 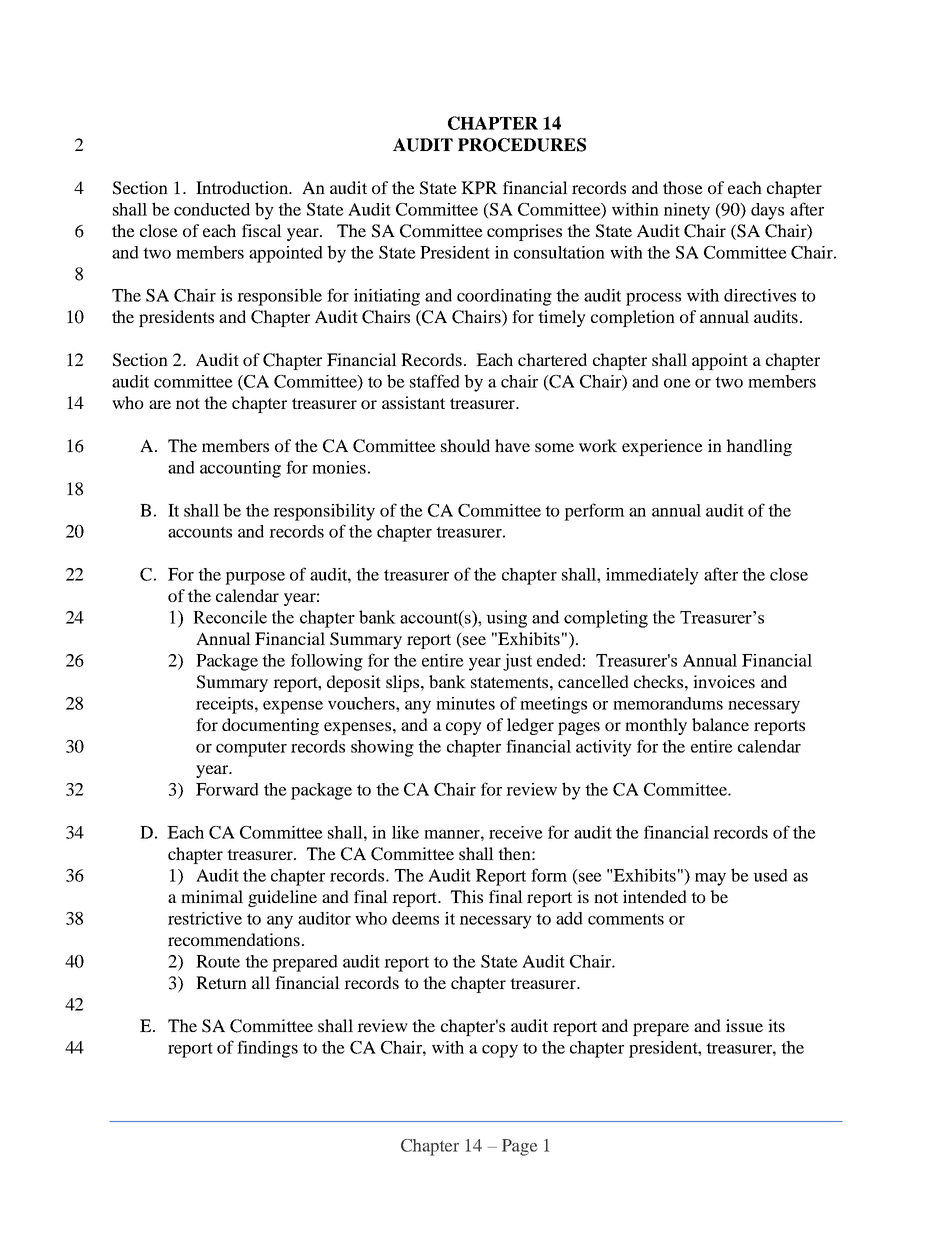 What do you see at coordinates (267, 1049) in the screenshot?
I see `findings` at bounding box center [267, 1049].
